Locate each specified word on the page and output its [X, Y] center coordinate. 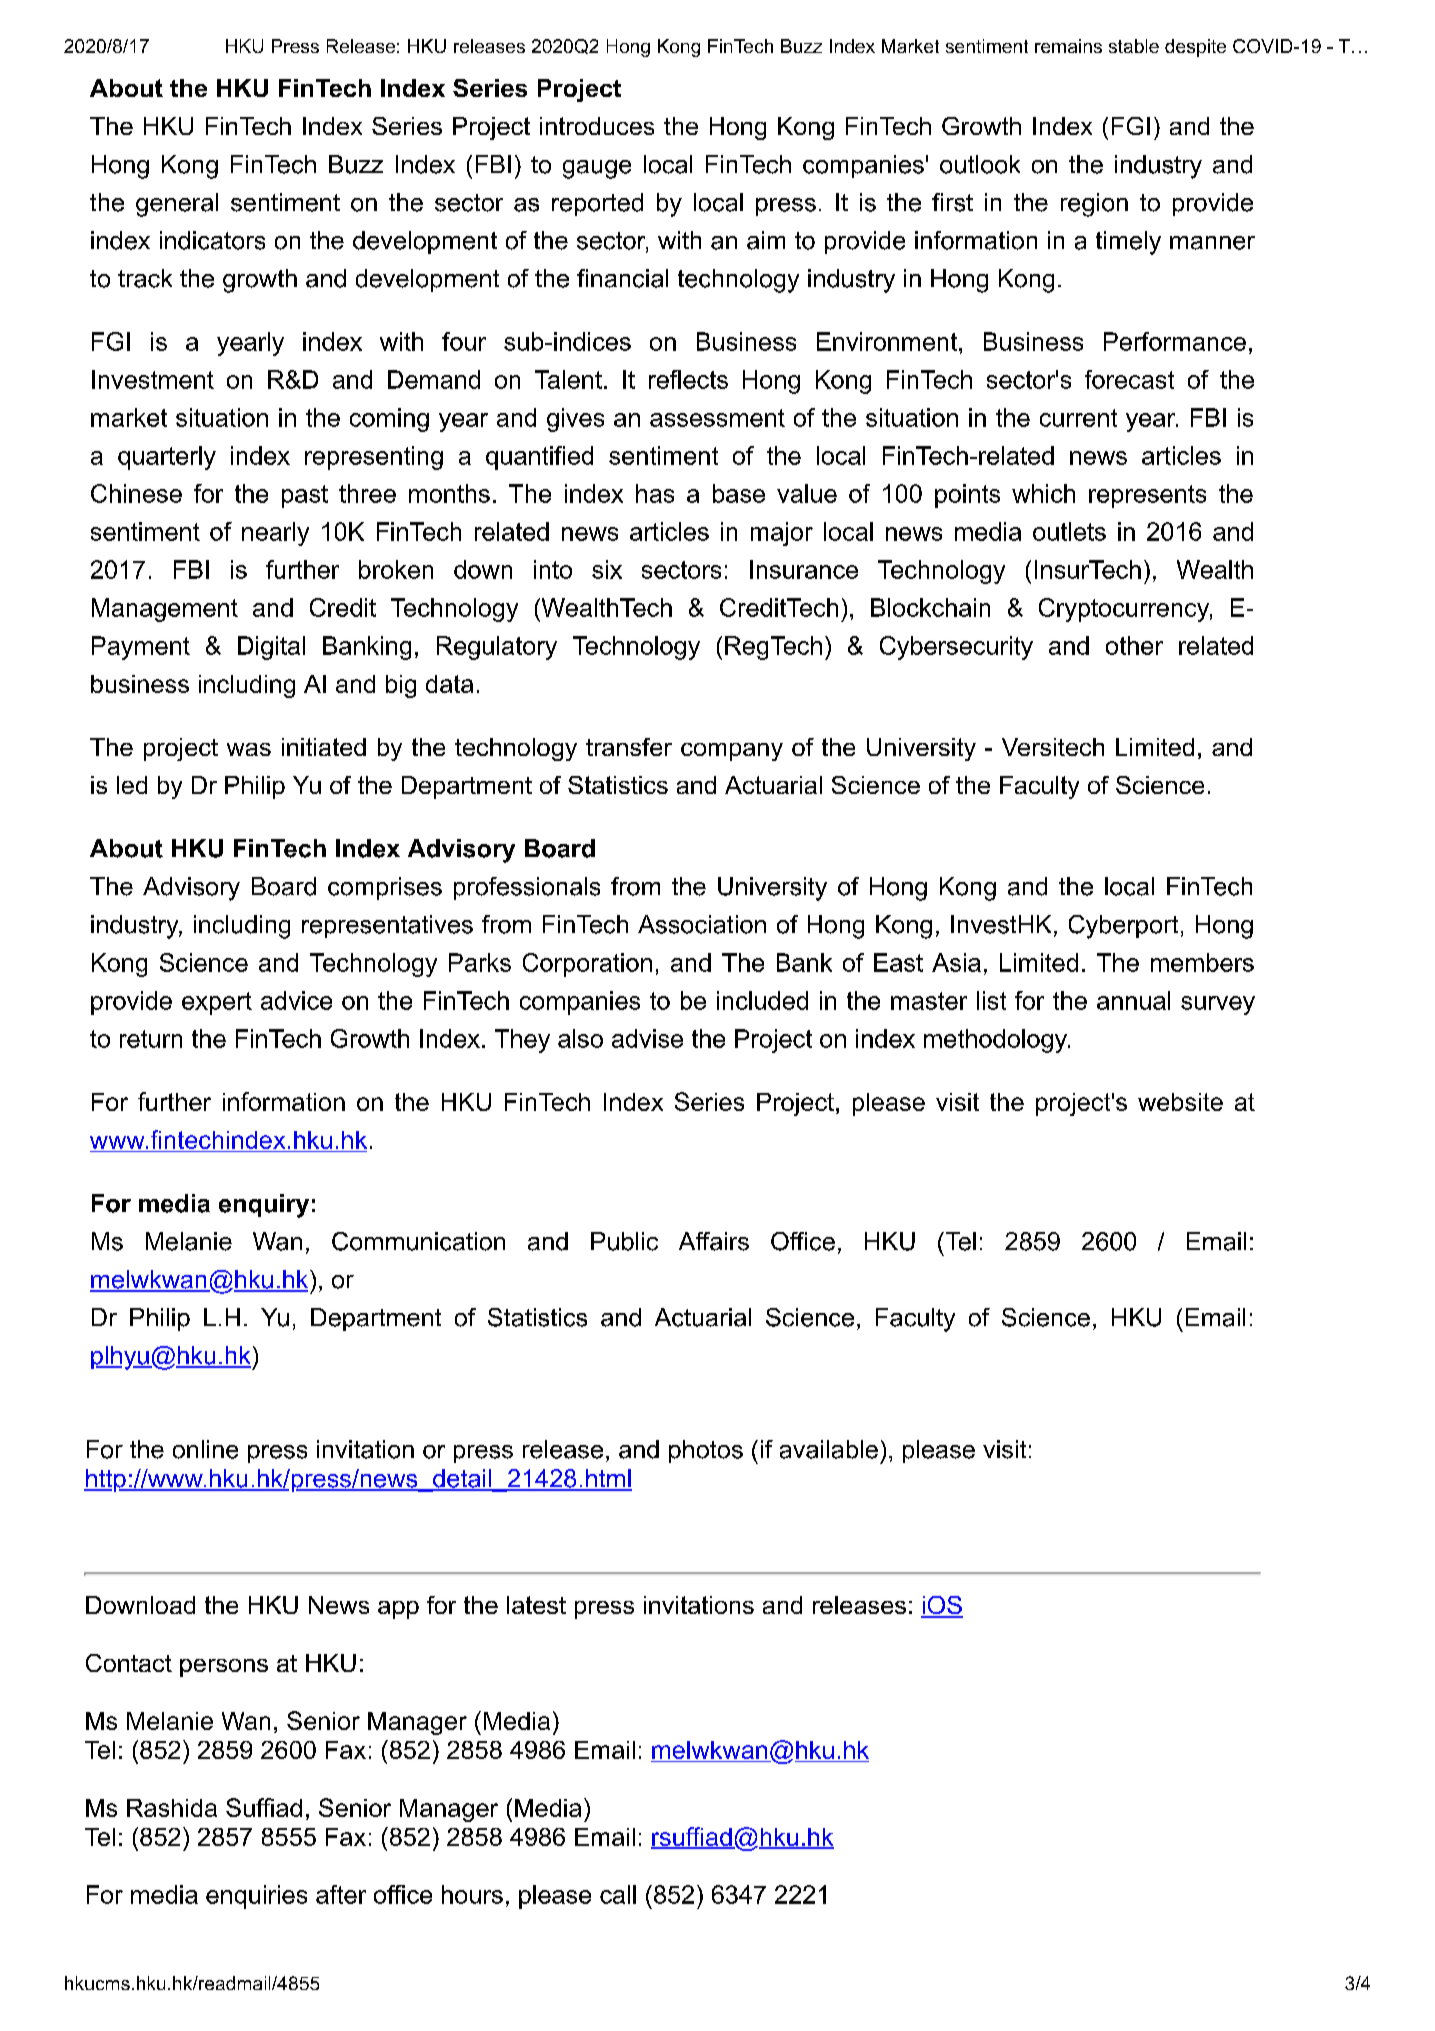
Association [702, 924]
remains [1068, 46]
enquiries [256, 1897]
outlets [1069, 531]
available [829, 1449]
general [177, 205]
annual [1133, 1000]
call [618, 1894]
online [205, 1449]
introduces [597, 126]
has [655, 493]
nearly [275, 534]
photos [706, 1451]
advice [296, 1000]
